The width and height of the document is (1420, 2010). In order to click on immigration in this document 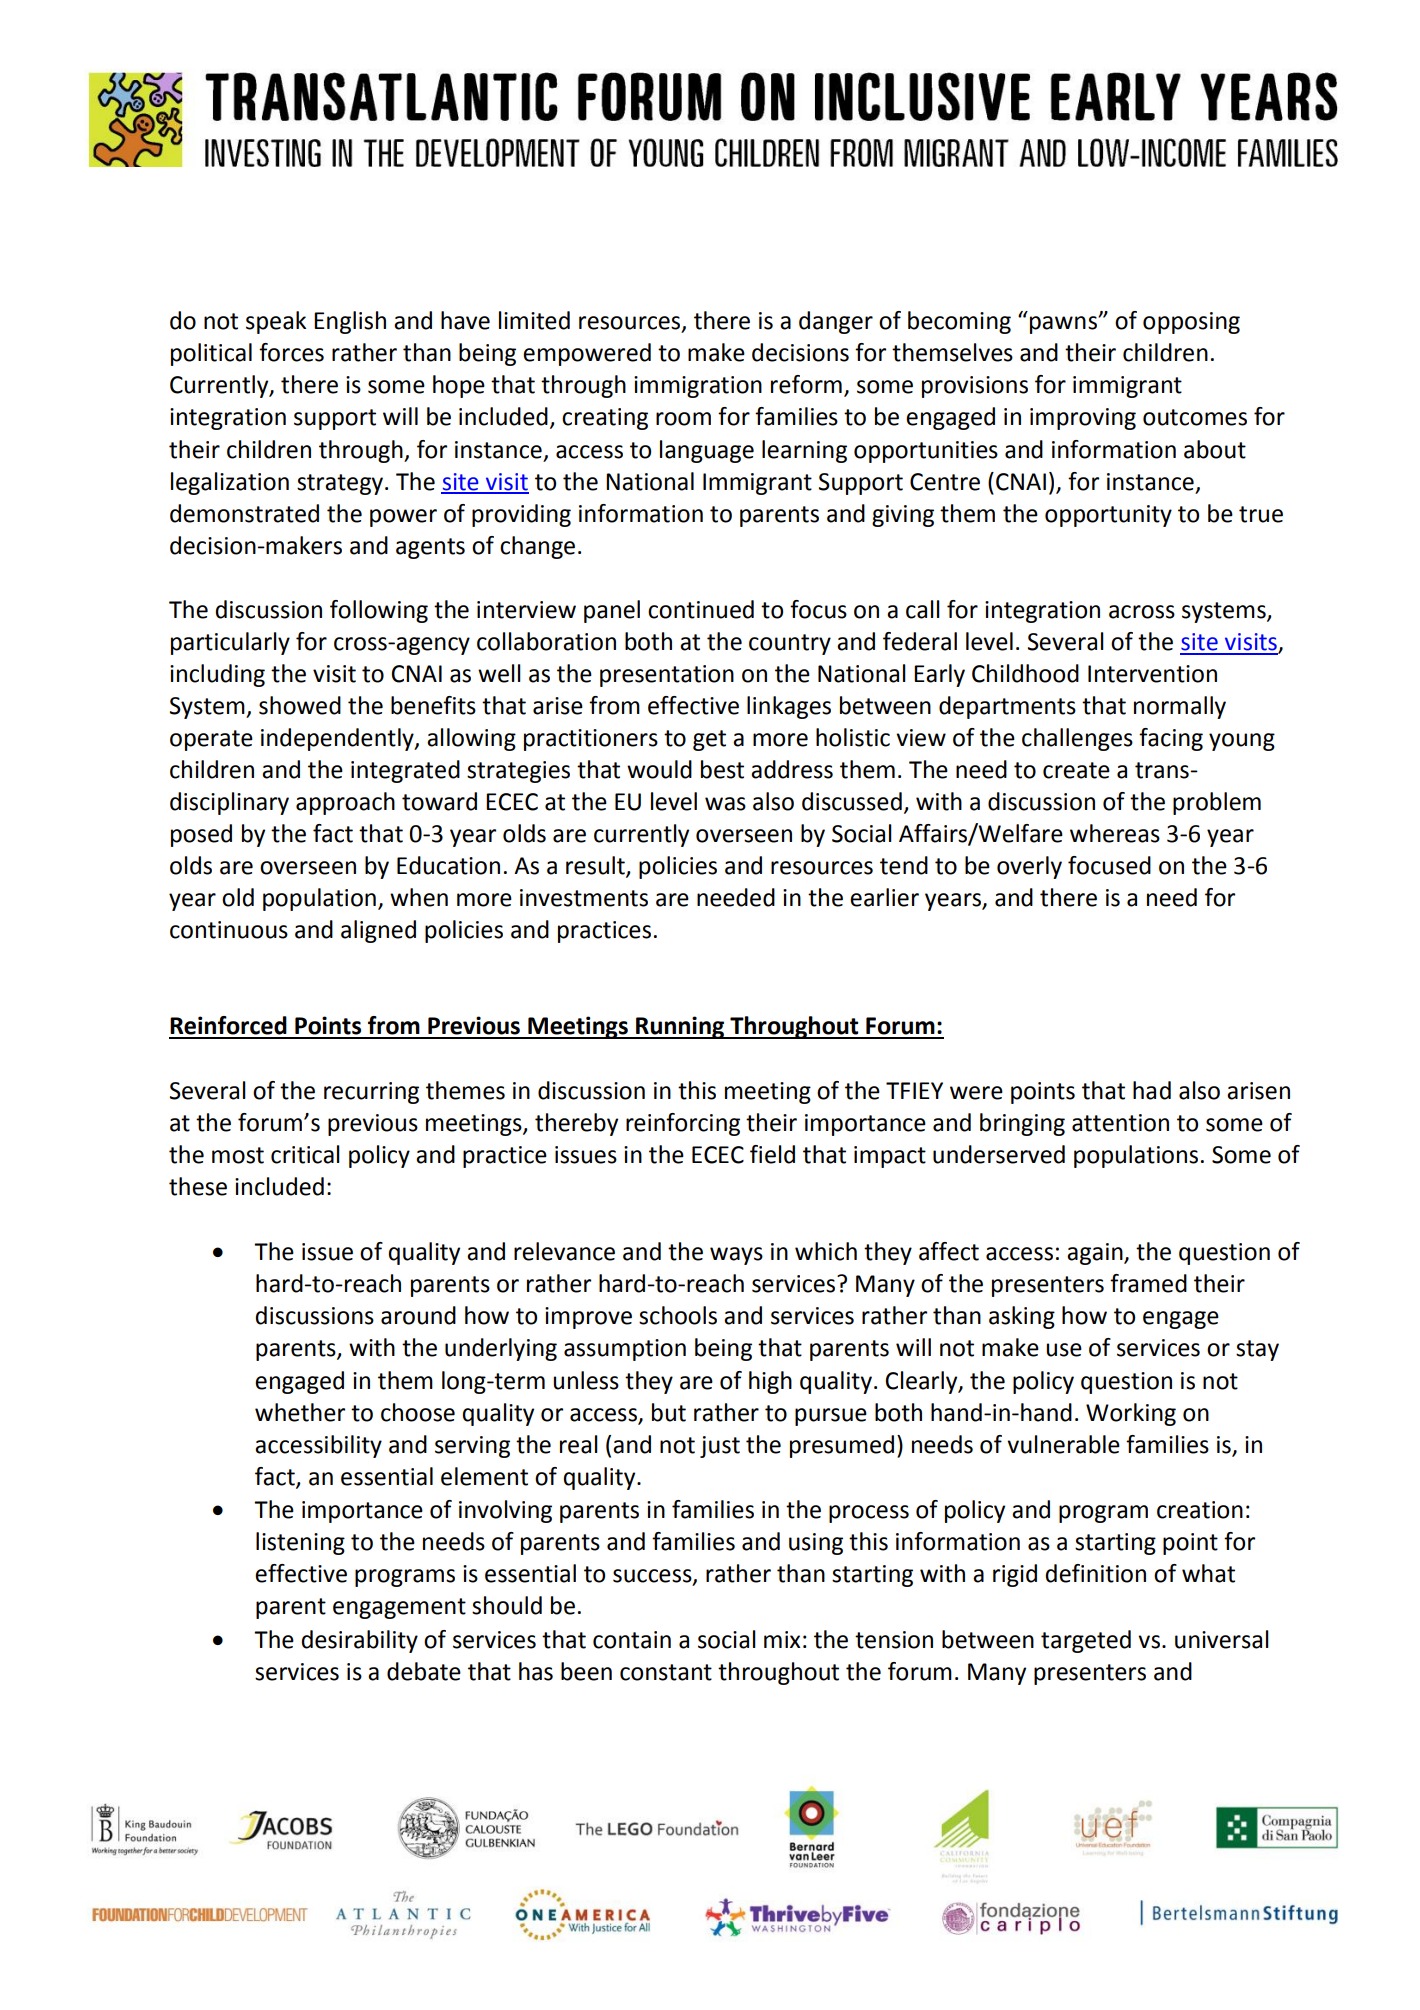, I will do `click(698, 387)`.
